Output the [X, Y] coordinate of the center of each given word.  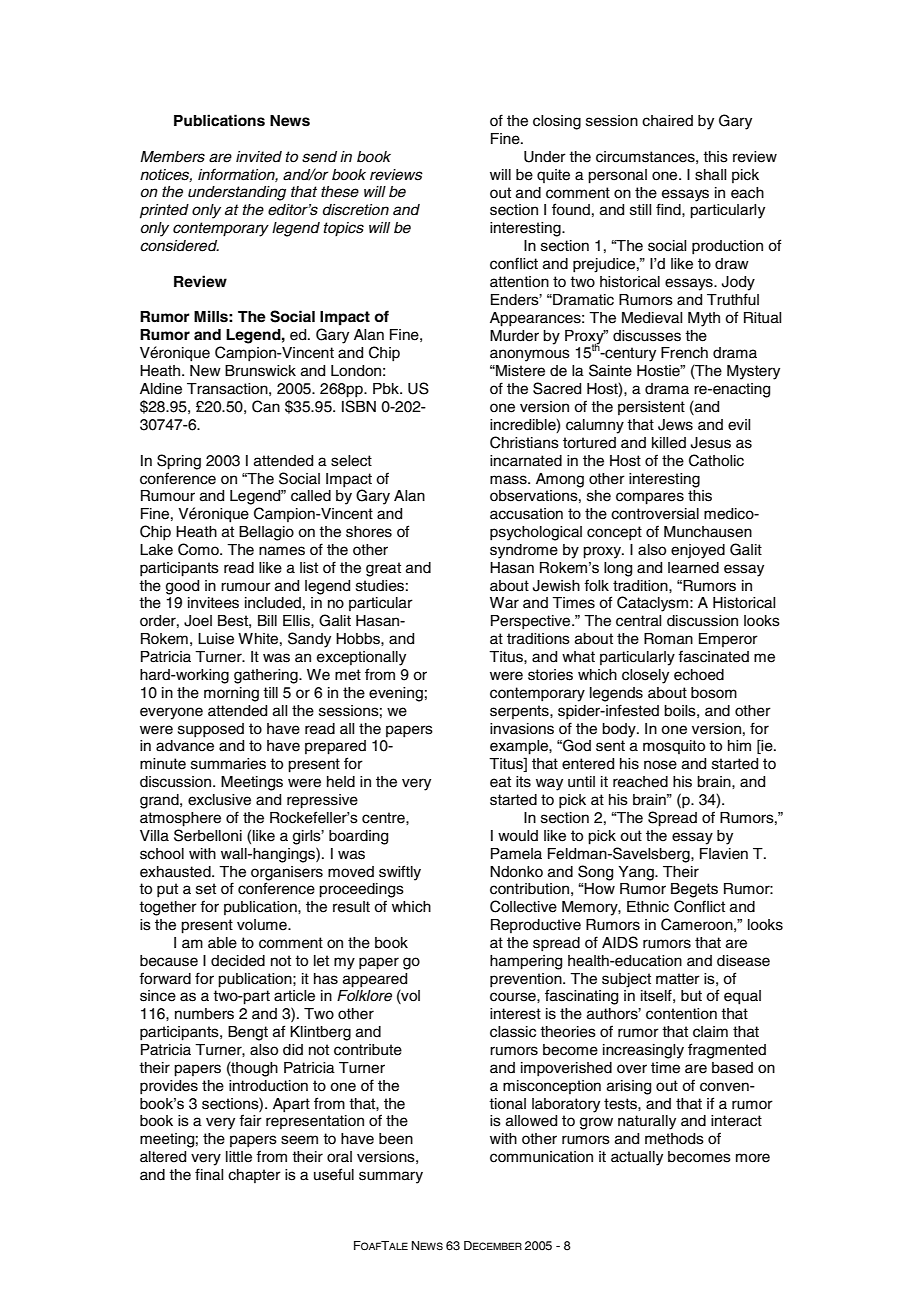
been [396, 1139]
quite [553, 176]
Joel [198, 621]
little [239, 1157]
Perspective [532, 622]
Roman [668, 639]
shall [710, 175]
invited [259, 157]
